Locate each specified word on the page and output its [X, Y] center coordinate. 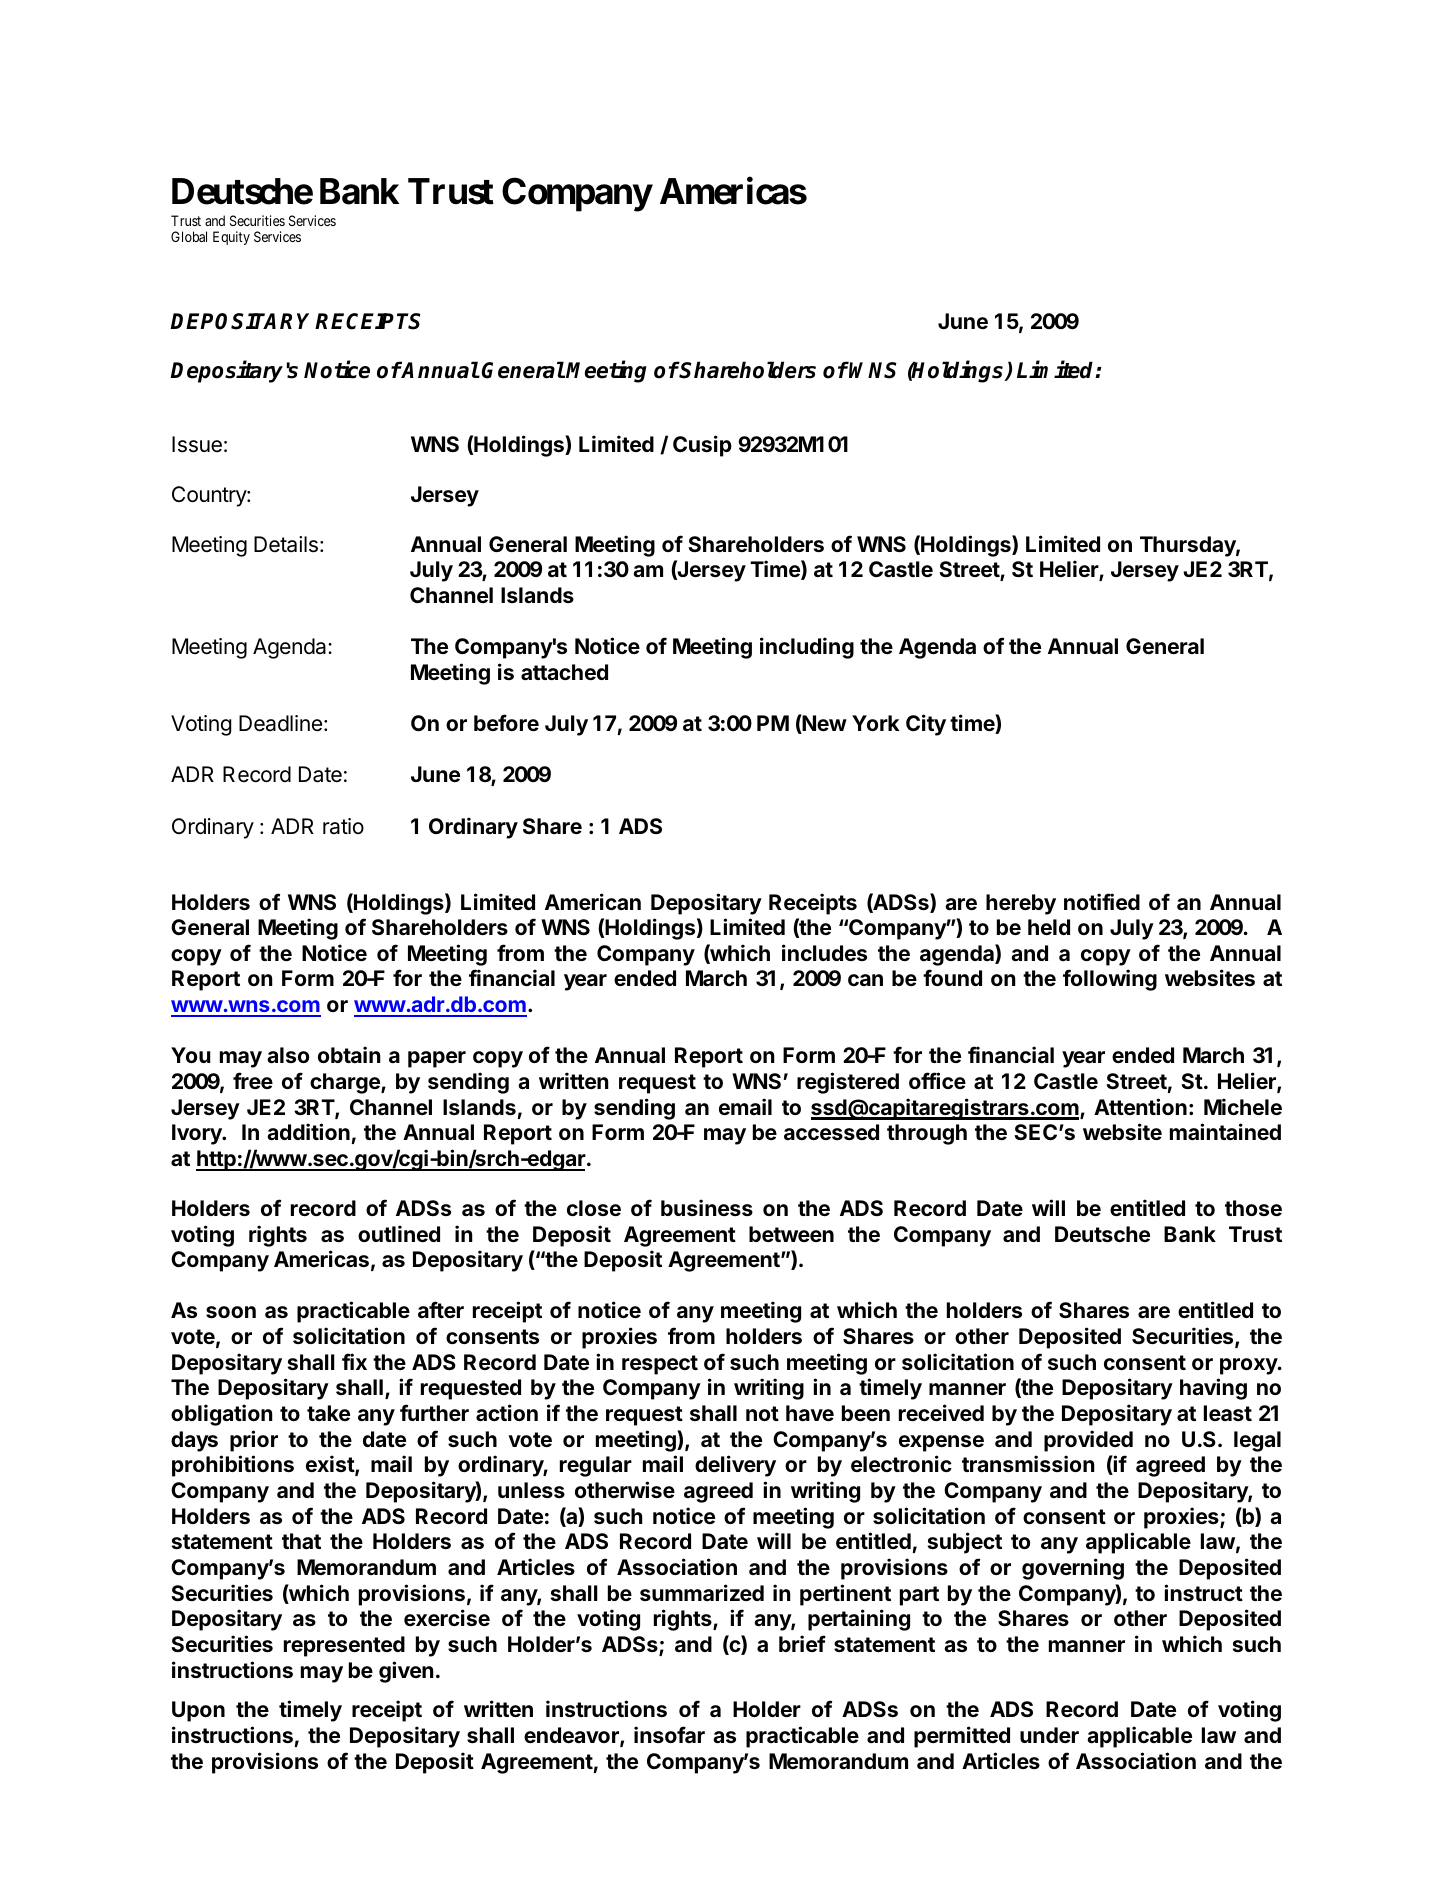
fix [354, 1361]
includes [824, 952]
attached [564, 672]
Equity [231, 238]
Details [286, 544]
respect [660, 1365]
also [288, 1055]
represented [344, 1646]
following [1110, 980]
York [876, 723]
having [1213, 1389]
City [926, 725]
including [807, 648]
